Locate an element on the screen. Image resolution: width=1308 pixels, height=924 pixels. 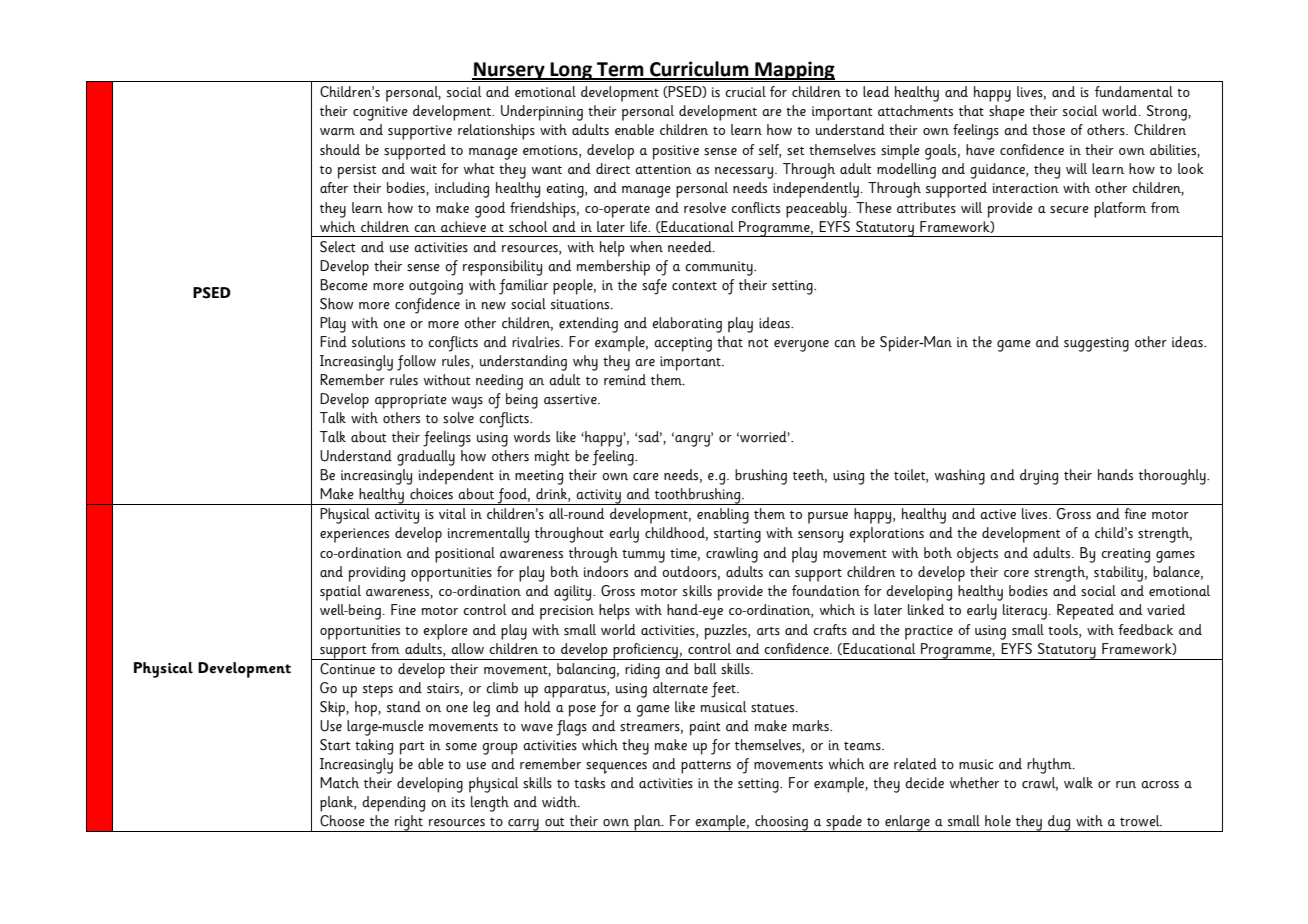
fundamental is located at coordinates (1134, 91).
